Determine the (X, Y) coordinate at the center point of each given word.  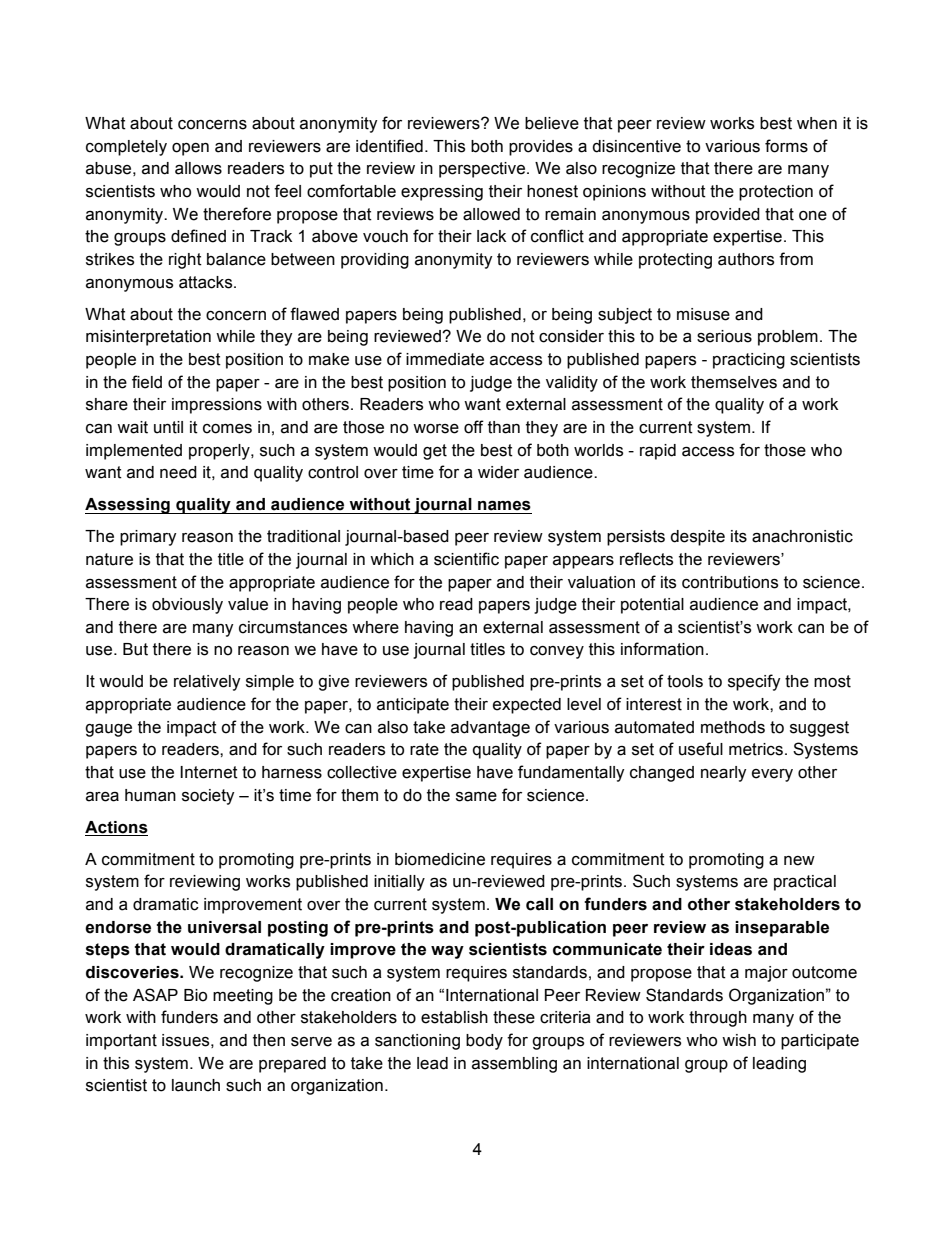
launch (196, 1085)
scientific (466, 559)
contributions (730, 582)
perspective (482, 170)
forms (786, 146)
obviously (187, 606)
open (190, 149)
